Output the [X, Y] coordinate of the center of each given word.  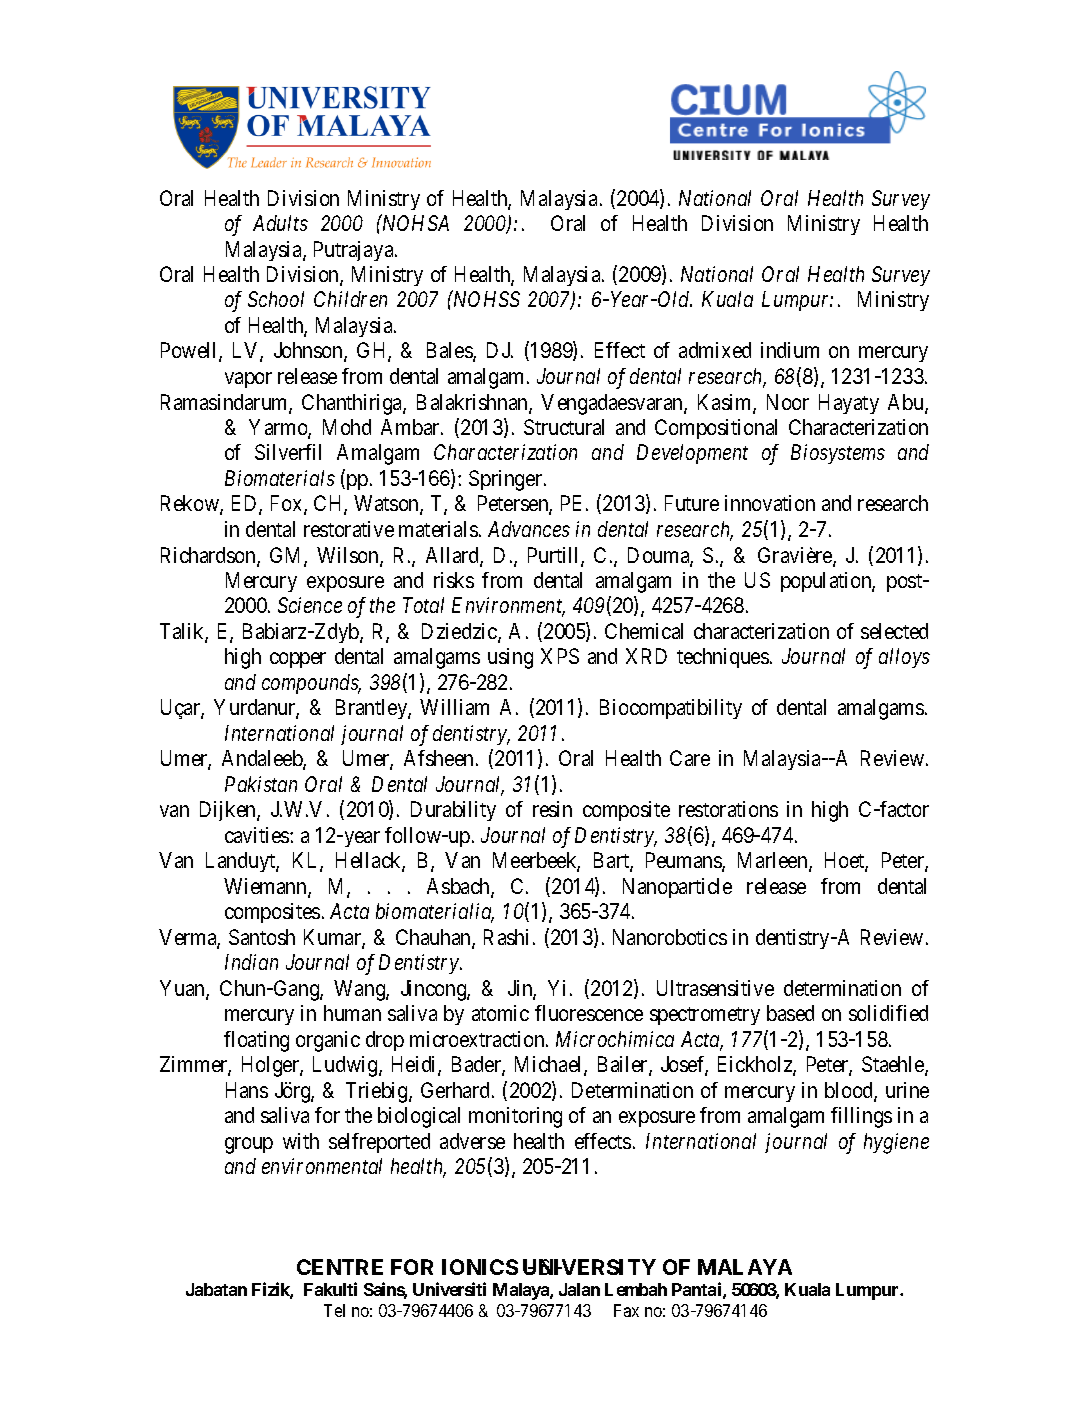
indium [790, 350]
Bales [450, 352]
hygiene [896, 1143]
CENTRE [340, 1267]
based [790, 1013]
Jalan [579, 1289]
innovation [770, 503]
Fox [288, 505]
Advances [529, 529]
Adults [280, 223]
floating [256, 1041]
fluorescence [589, 1013]
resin [552, 809]
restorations [728, 809]
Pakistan [261, 784]
